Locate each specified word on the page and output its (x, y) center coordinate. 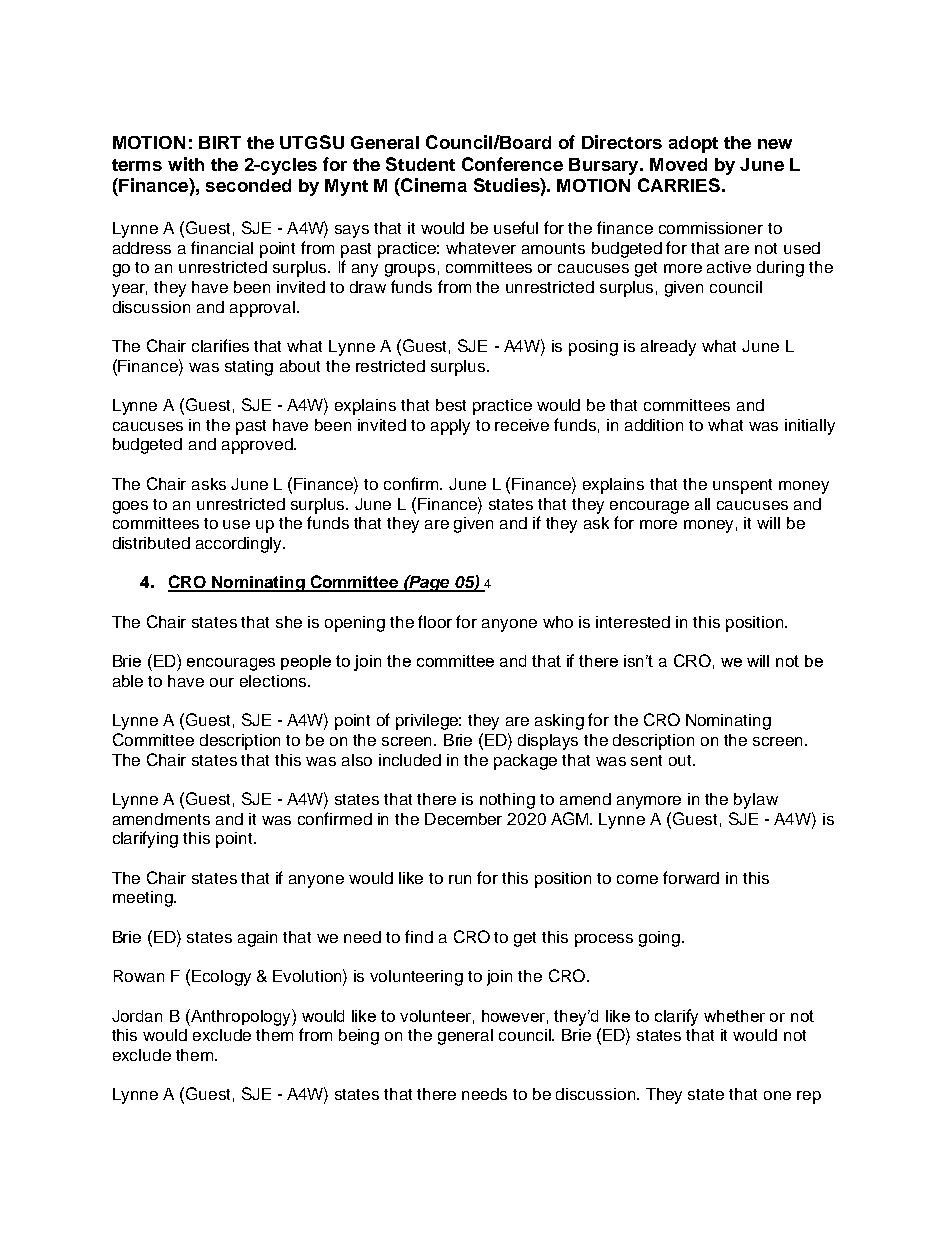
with (186, 164)
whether (734, 1016)
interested (633, 622)
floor (435, 621)
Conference (512, 164)
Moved (678, 164)
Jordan (137, 1016)
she (289, 622)
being (359, 1037)
